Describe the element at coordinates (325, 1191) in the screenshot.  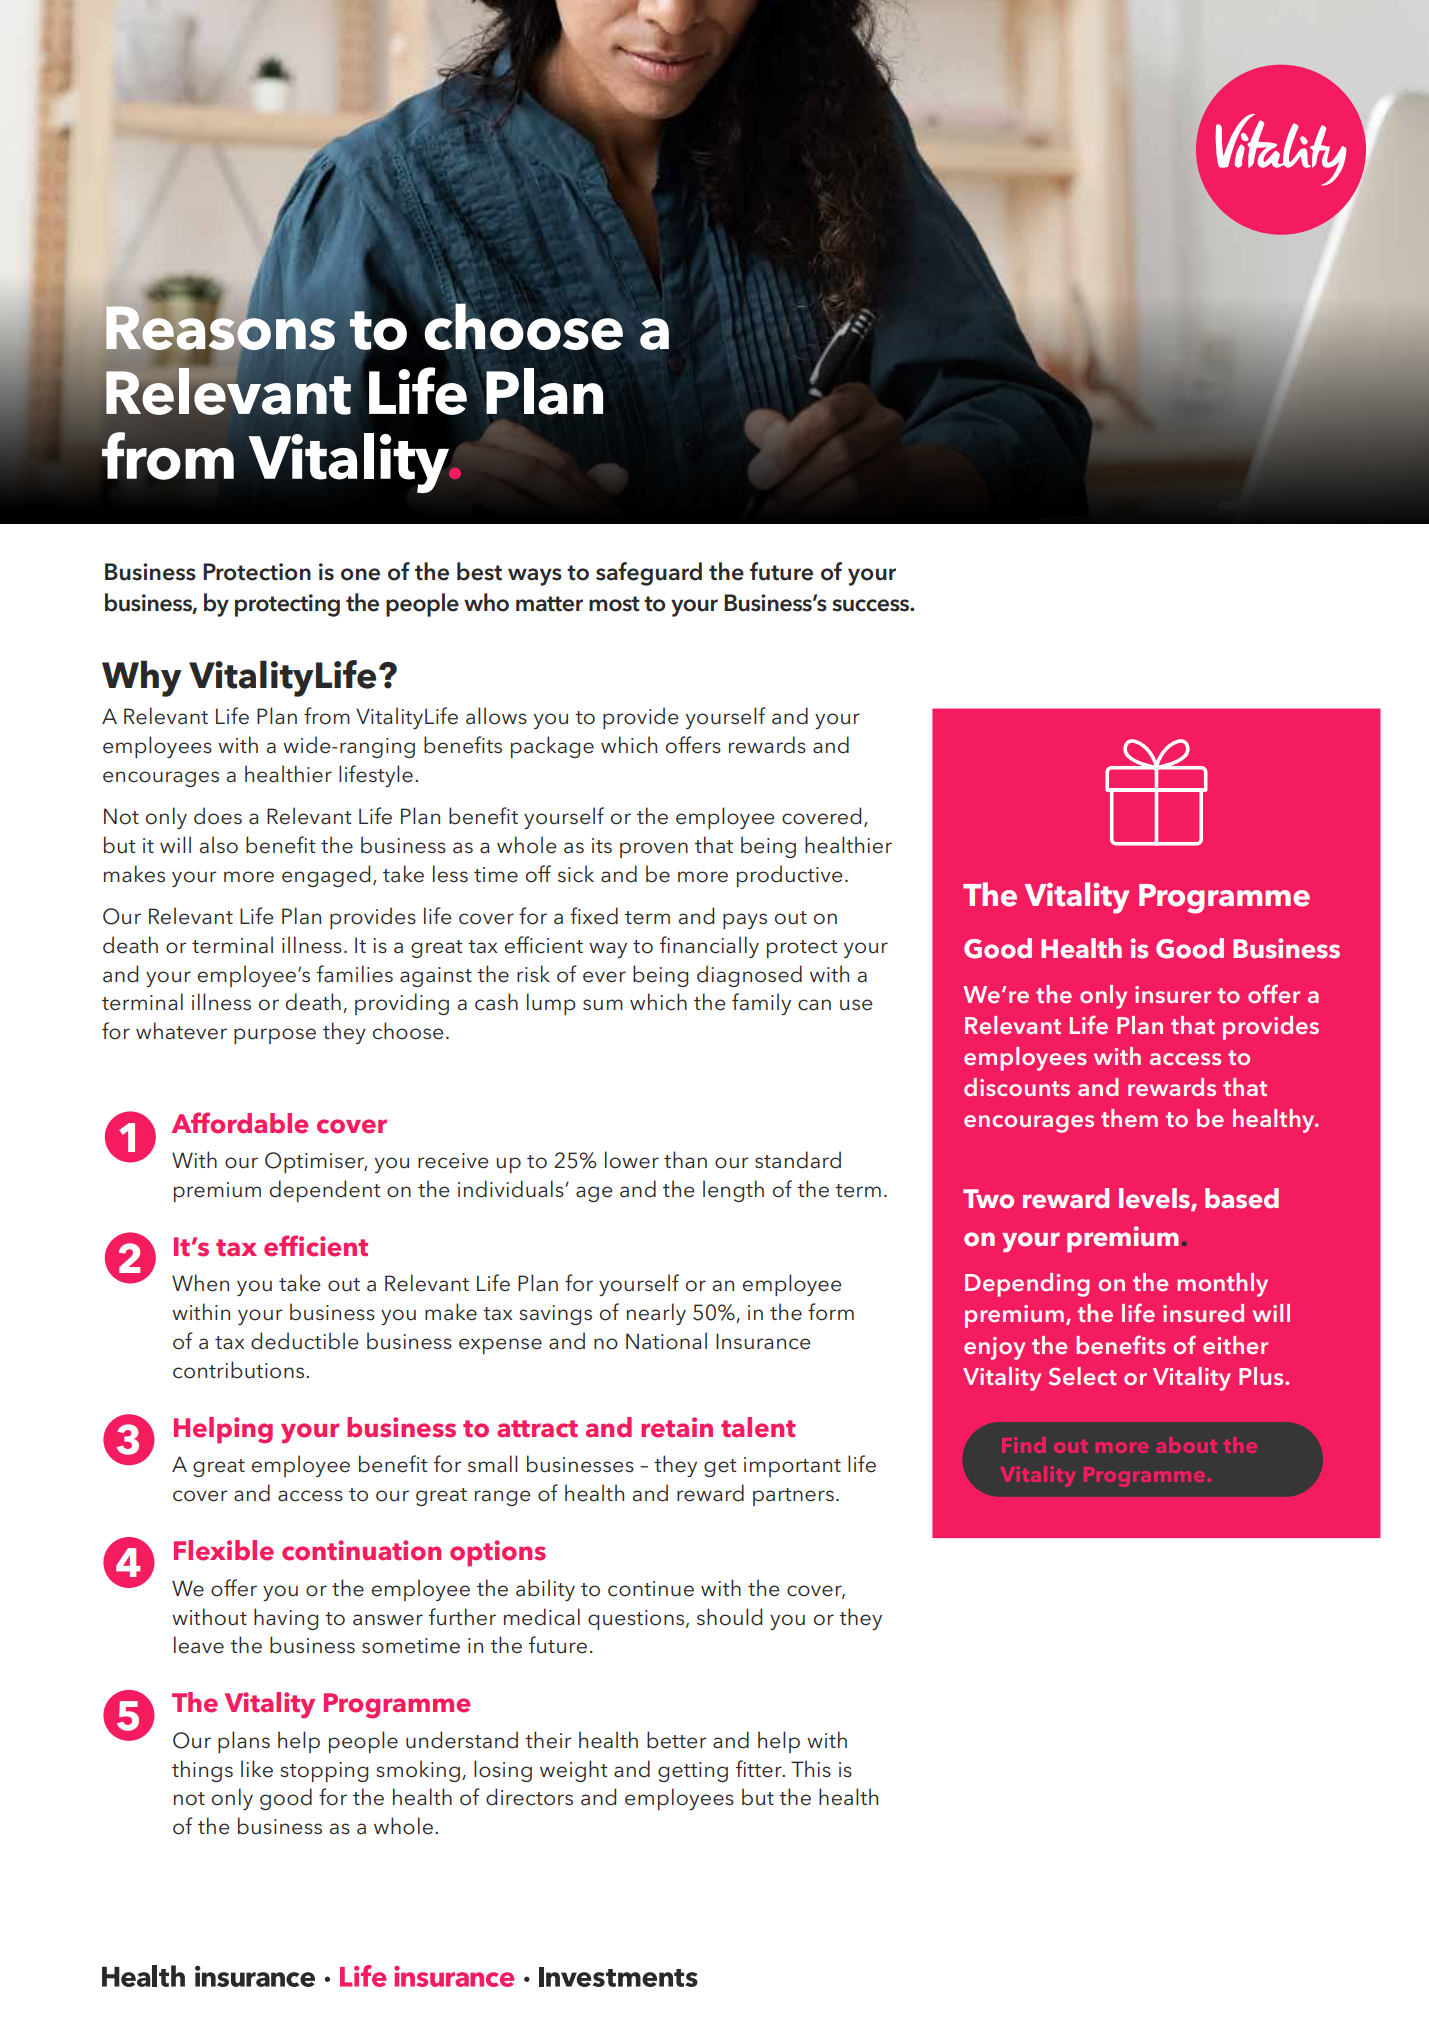
I see `dependent` at that location.
